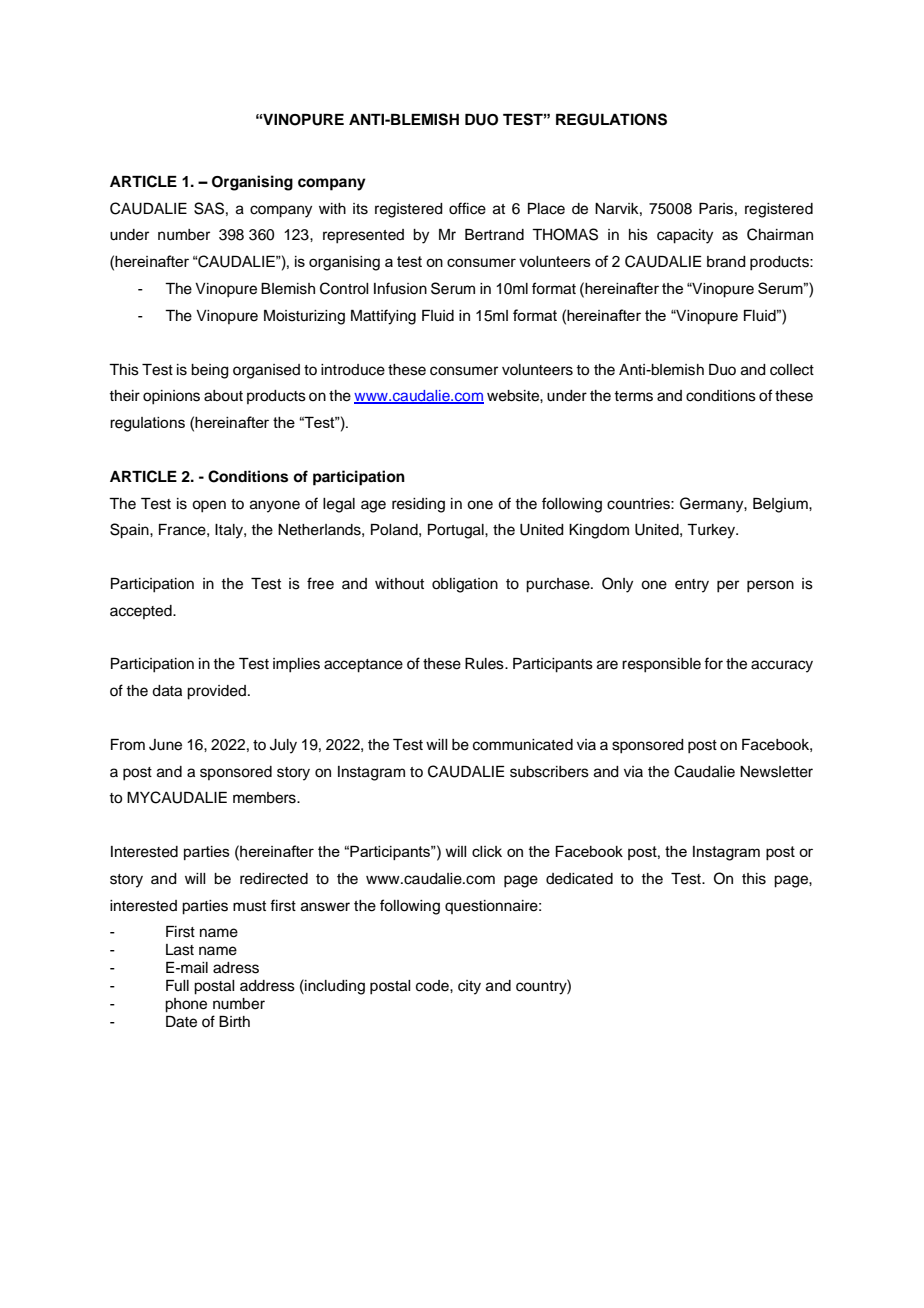 Image resolution: width=924 pixels, height=1308 pixels. I want to click on brand, so click(726, 262).
